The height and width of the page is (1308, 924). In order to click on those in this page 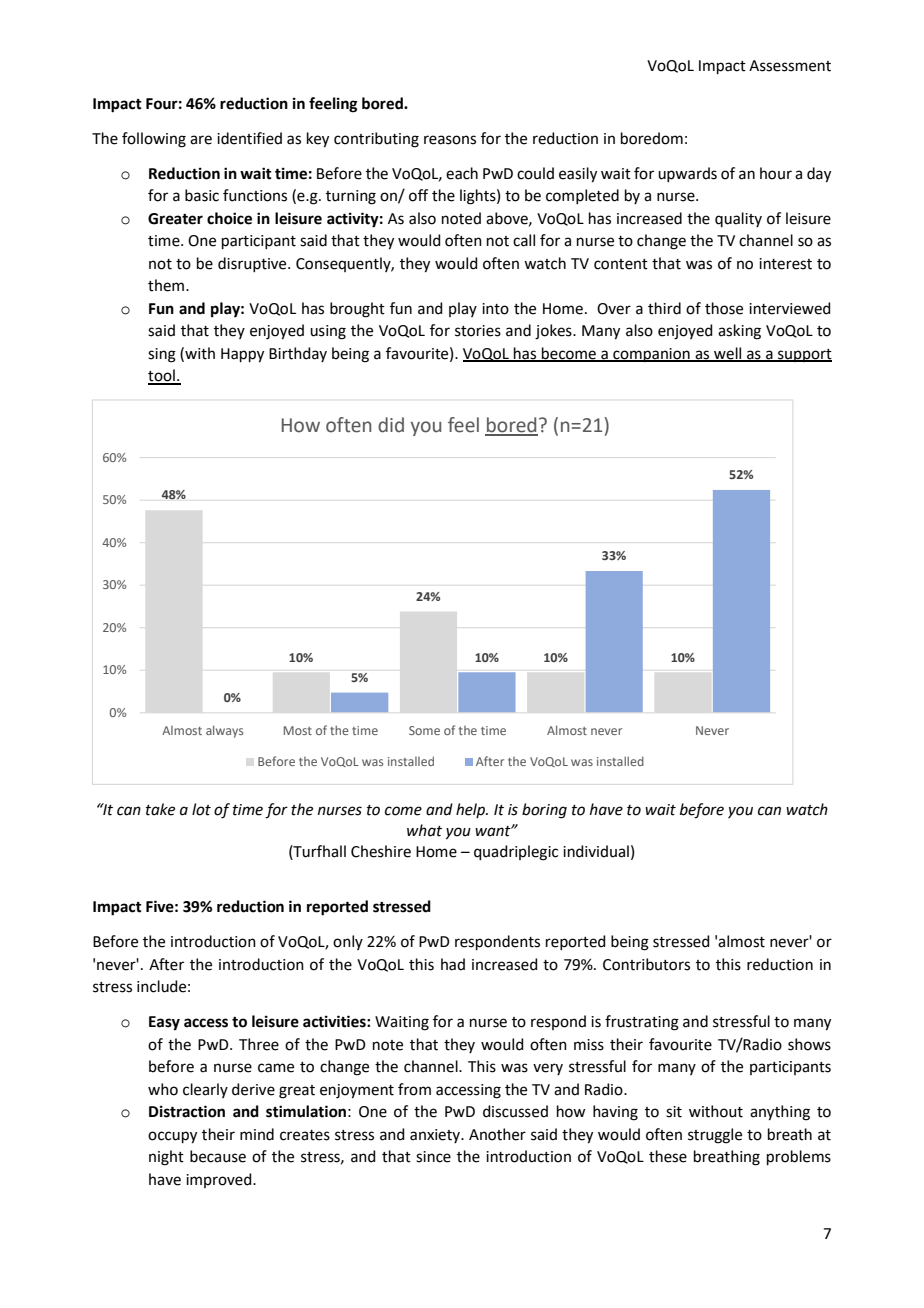, I will do `click(724, 308)`.
